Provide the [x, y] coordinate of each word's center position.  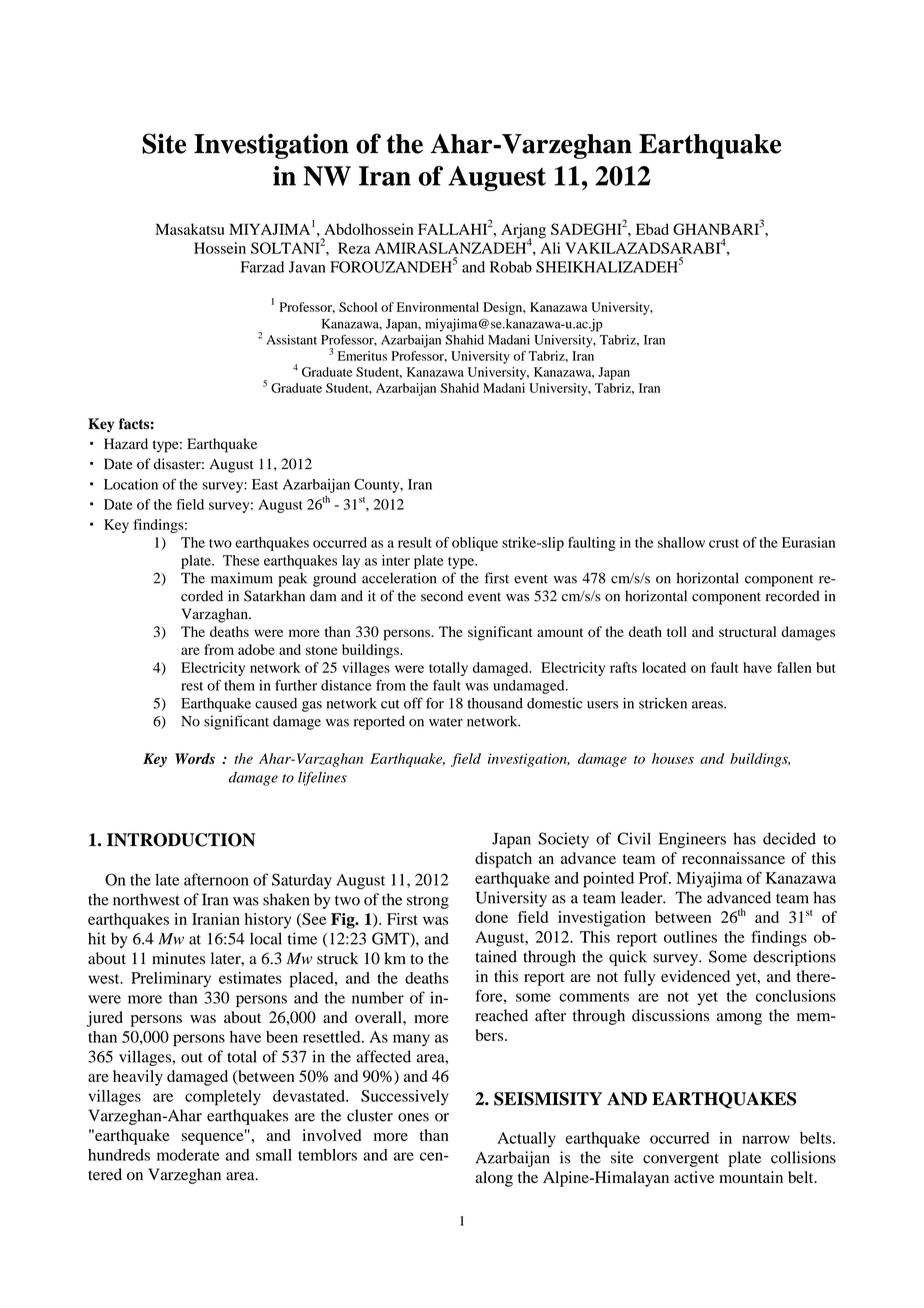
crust [724, 543]
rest [192, 686]
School [358, 307]
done [491, 917]
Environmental [438, 307]
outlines [690, 937]
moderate [188, 1155]
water [446, 722]
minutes [178, 958]
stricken [663, 703]
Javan [307, 267]
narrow [766, 1139]
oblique [475, 544]
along [494, 1179]
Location [131, 484]
